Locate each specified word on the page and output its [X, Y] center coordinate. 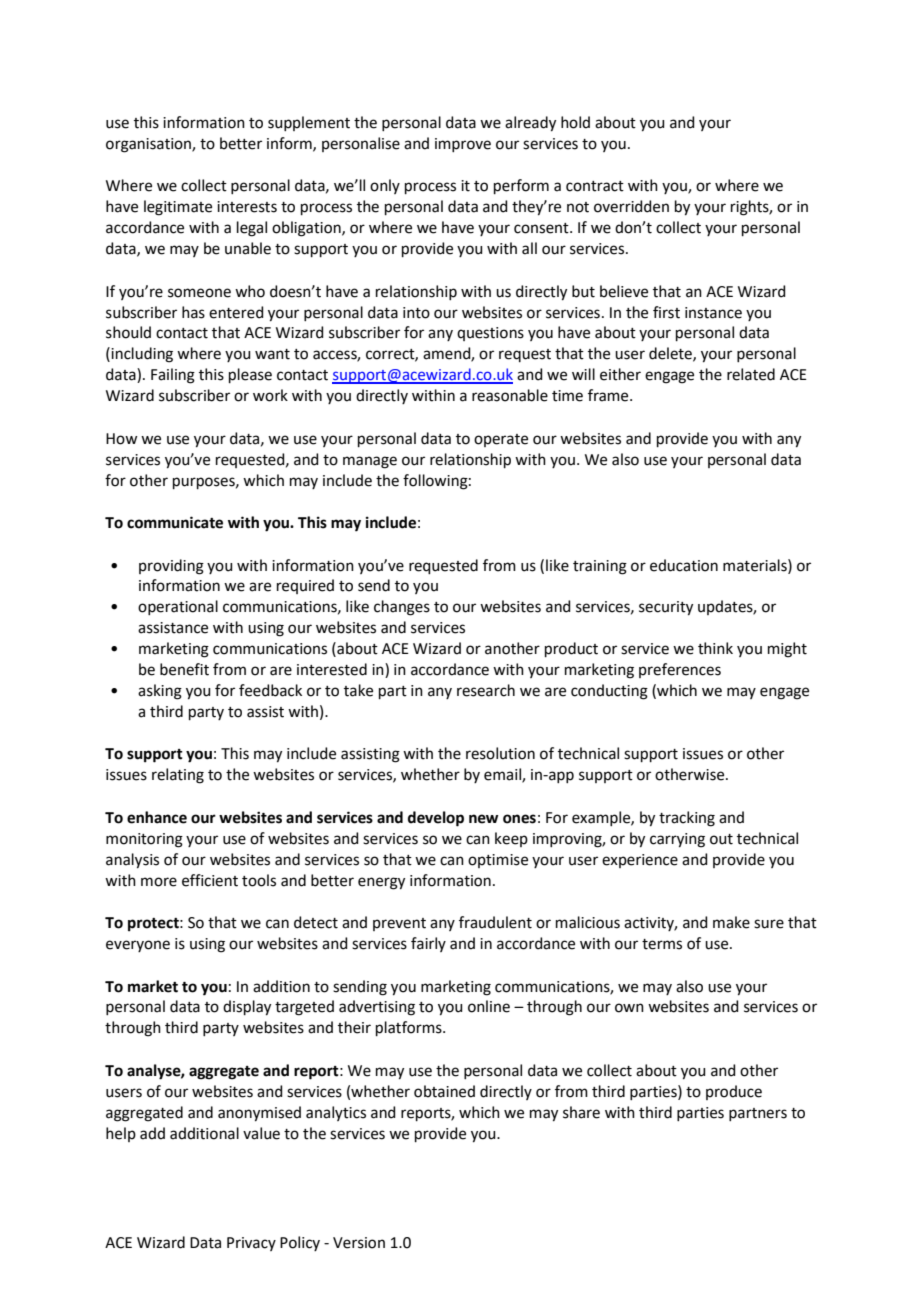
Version [359, 1243]
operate [501, 440]
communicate [175, 522]
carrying [677, 840]
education [684, 565]
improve [463, 145]
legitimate [178, 208]
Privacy [251, 1244]
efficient [210, 880]
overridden [631, 206]
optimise [498, 861]
